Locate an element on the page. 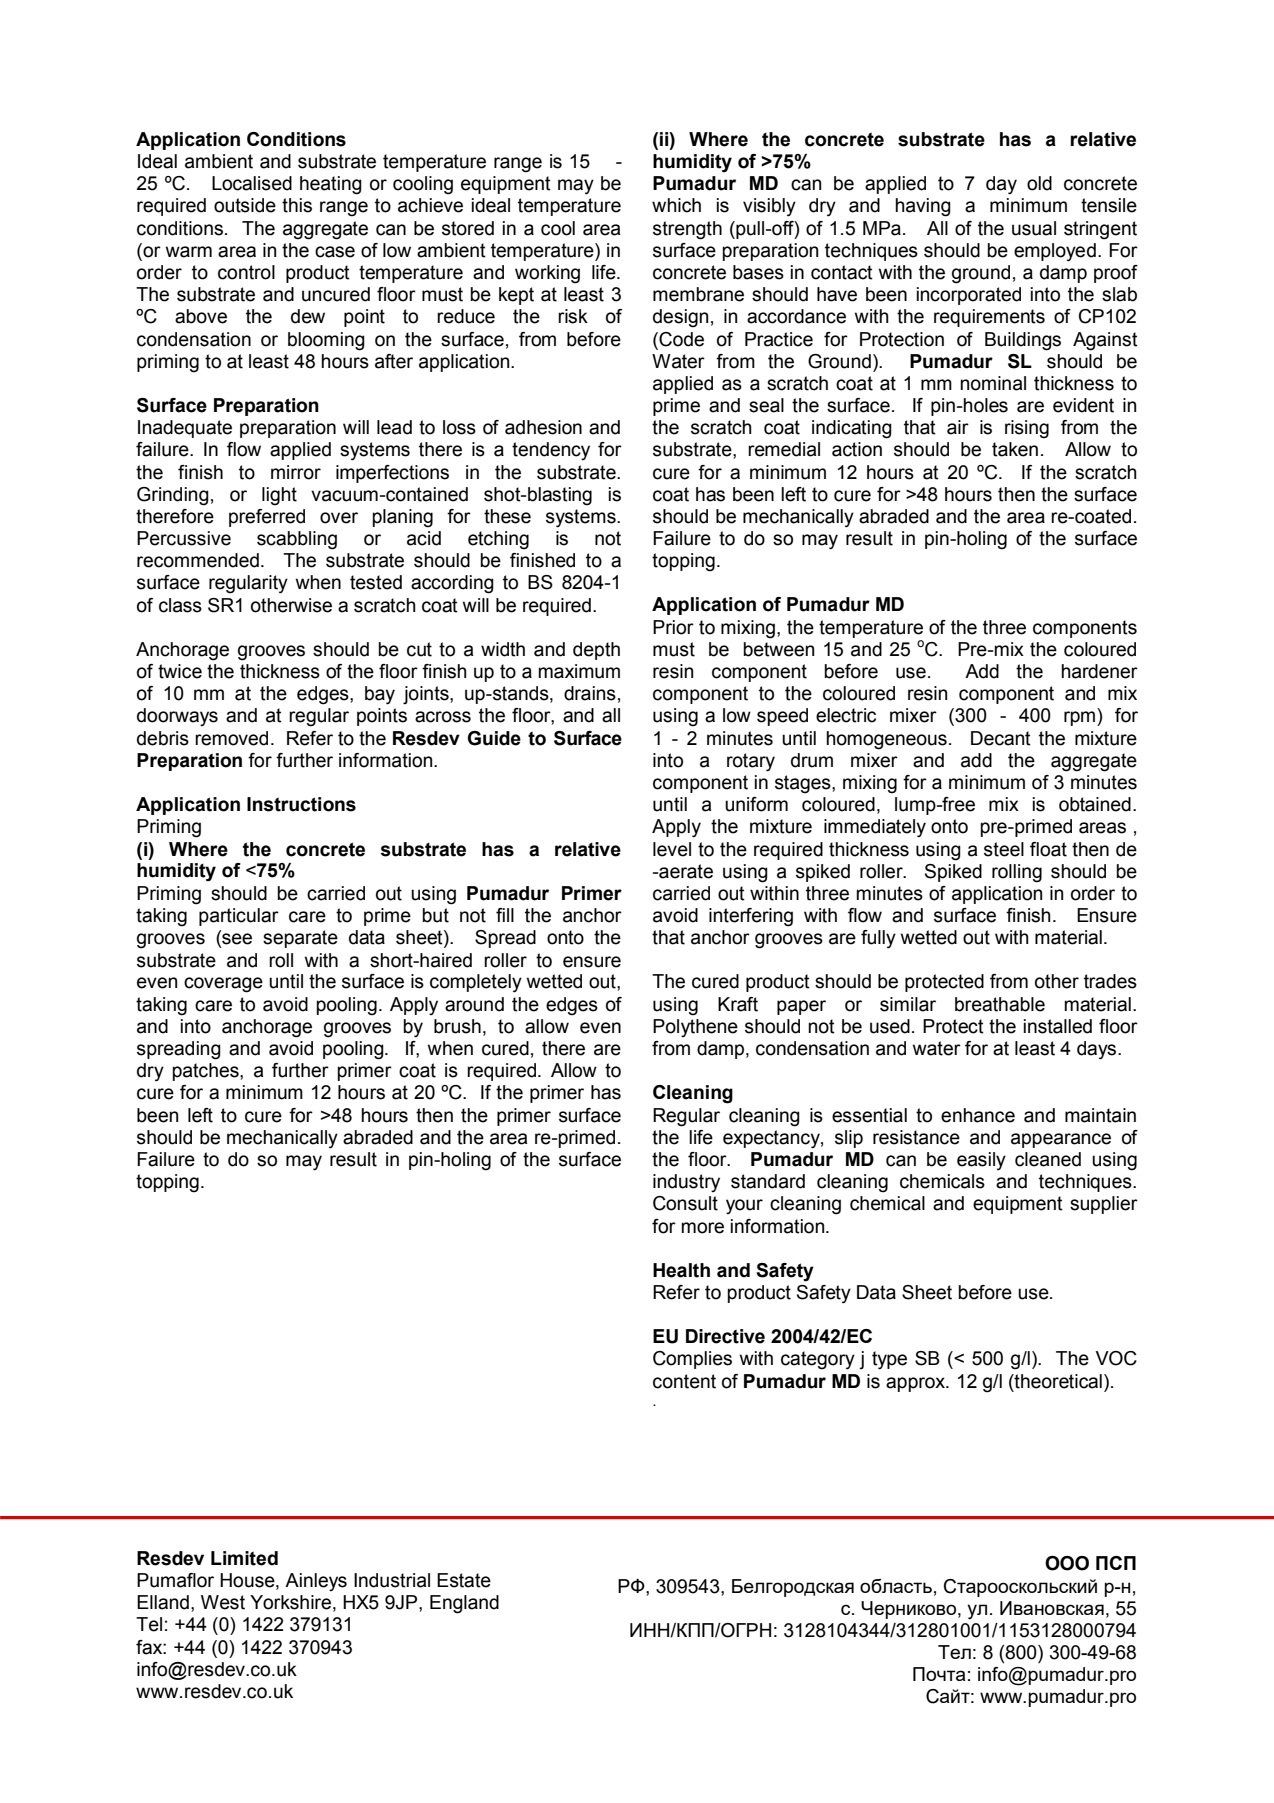  patches is located at coordinates (206, 1072).
